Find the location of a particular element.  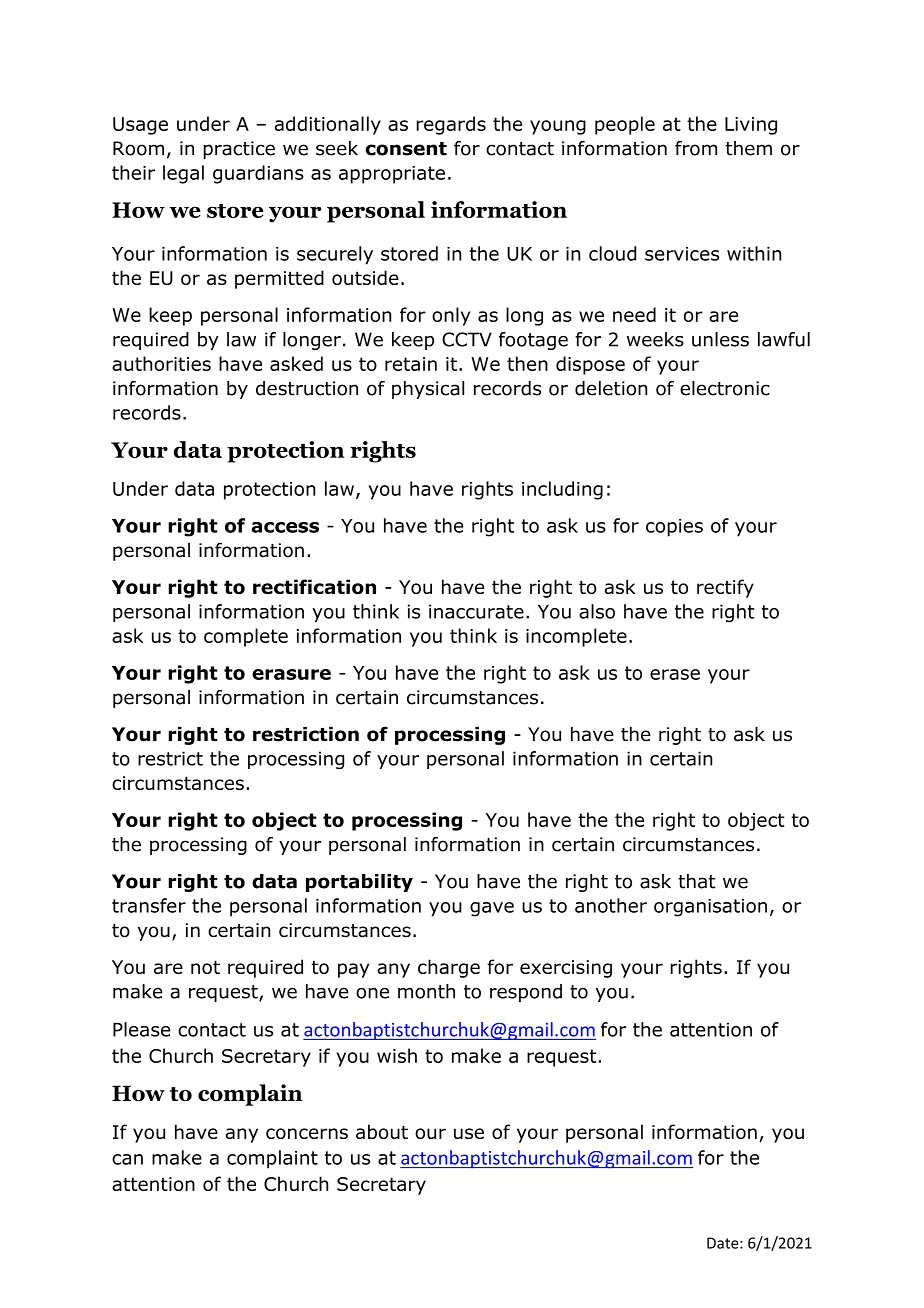

regards is located at coordinates (451, 125).
